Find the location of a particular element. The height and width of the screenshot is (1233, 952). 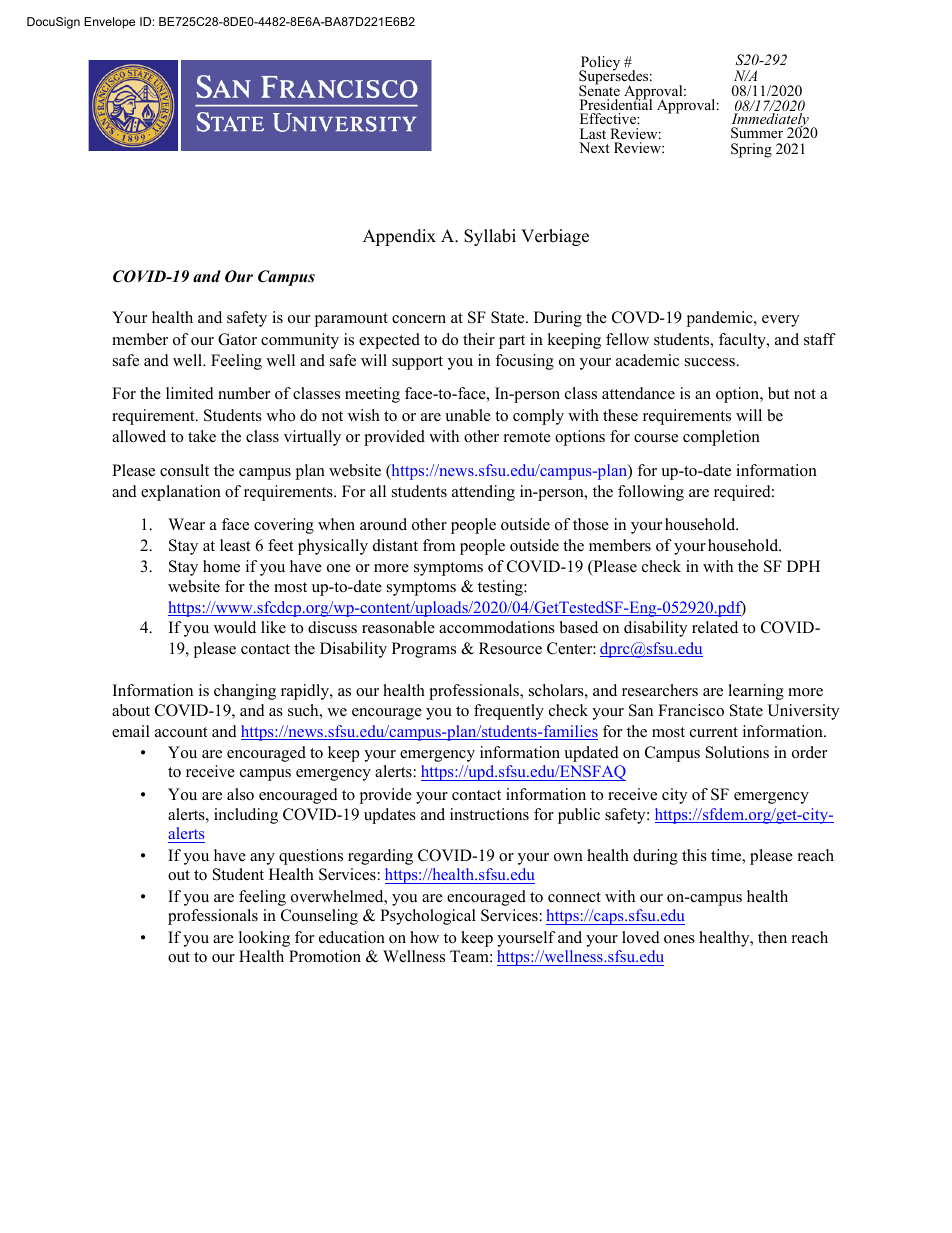

related is located at coordinates (715, 627).
